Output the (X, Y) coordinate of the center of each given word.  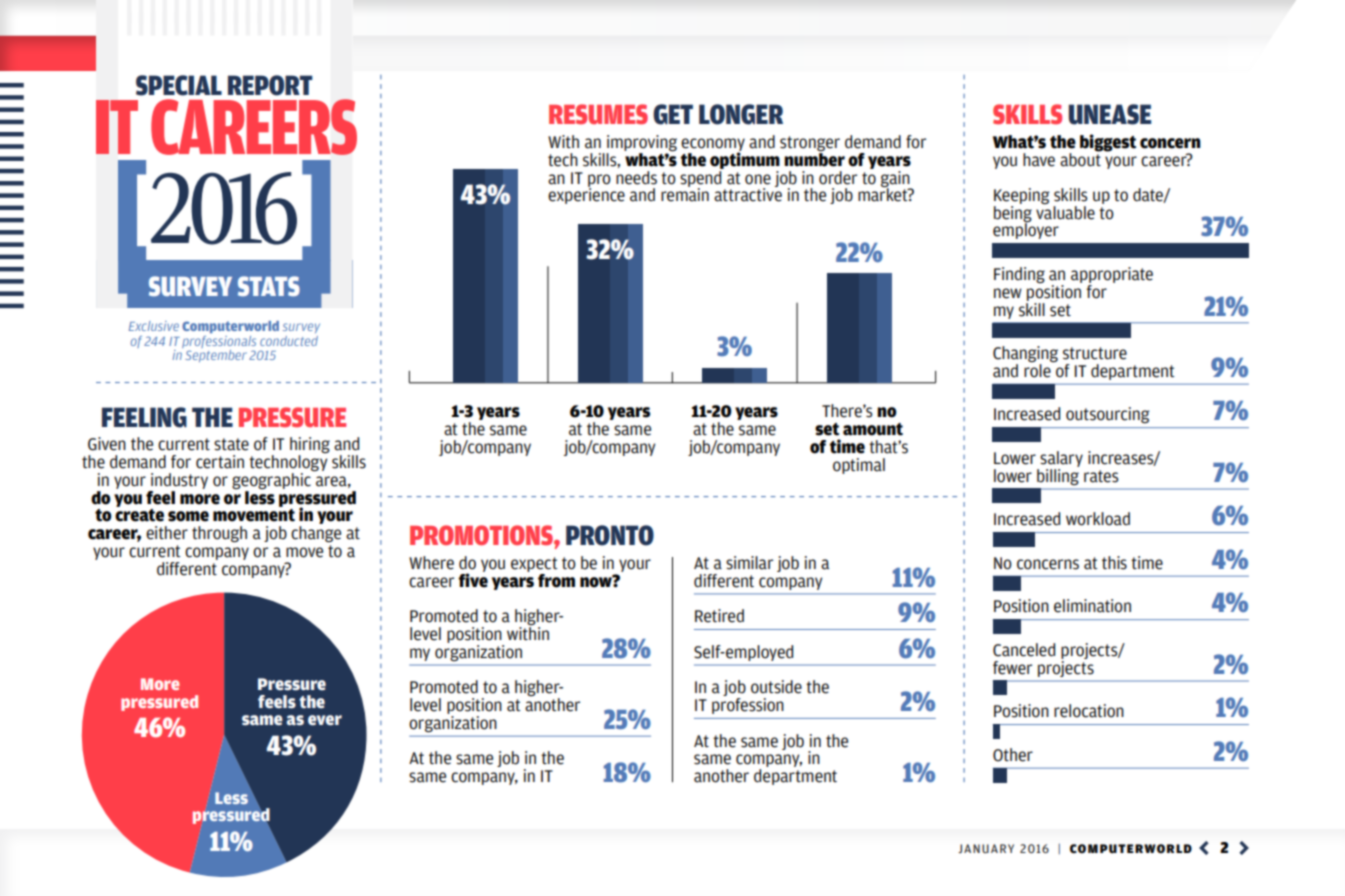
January (986, 848)
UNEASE (1110, 114)
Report (270, 85)
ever (325, 720)
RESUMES (598, 114)
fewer (1012, 668)
